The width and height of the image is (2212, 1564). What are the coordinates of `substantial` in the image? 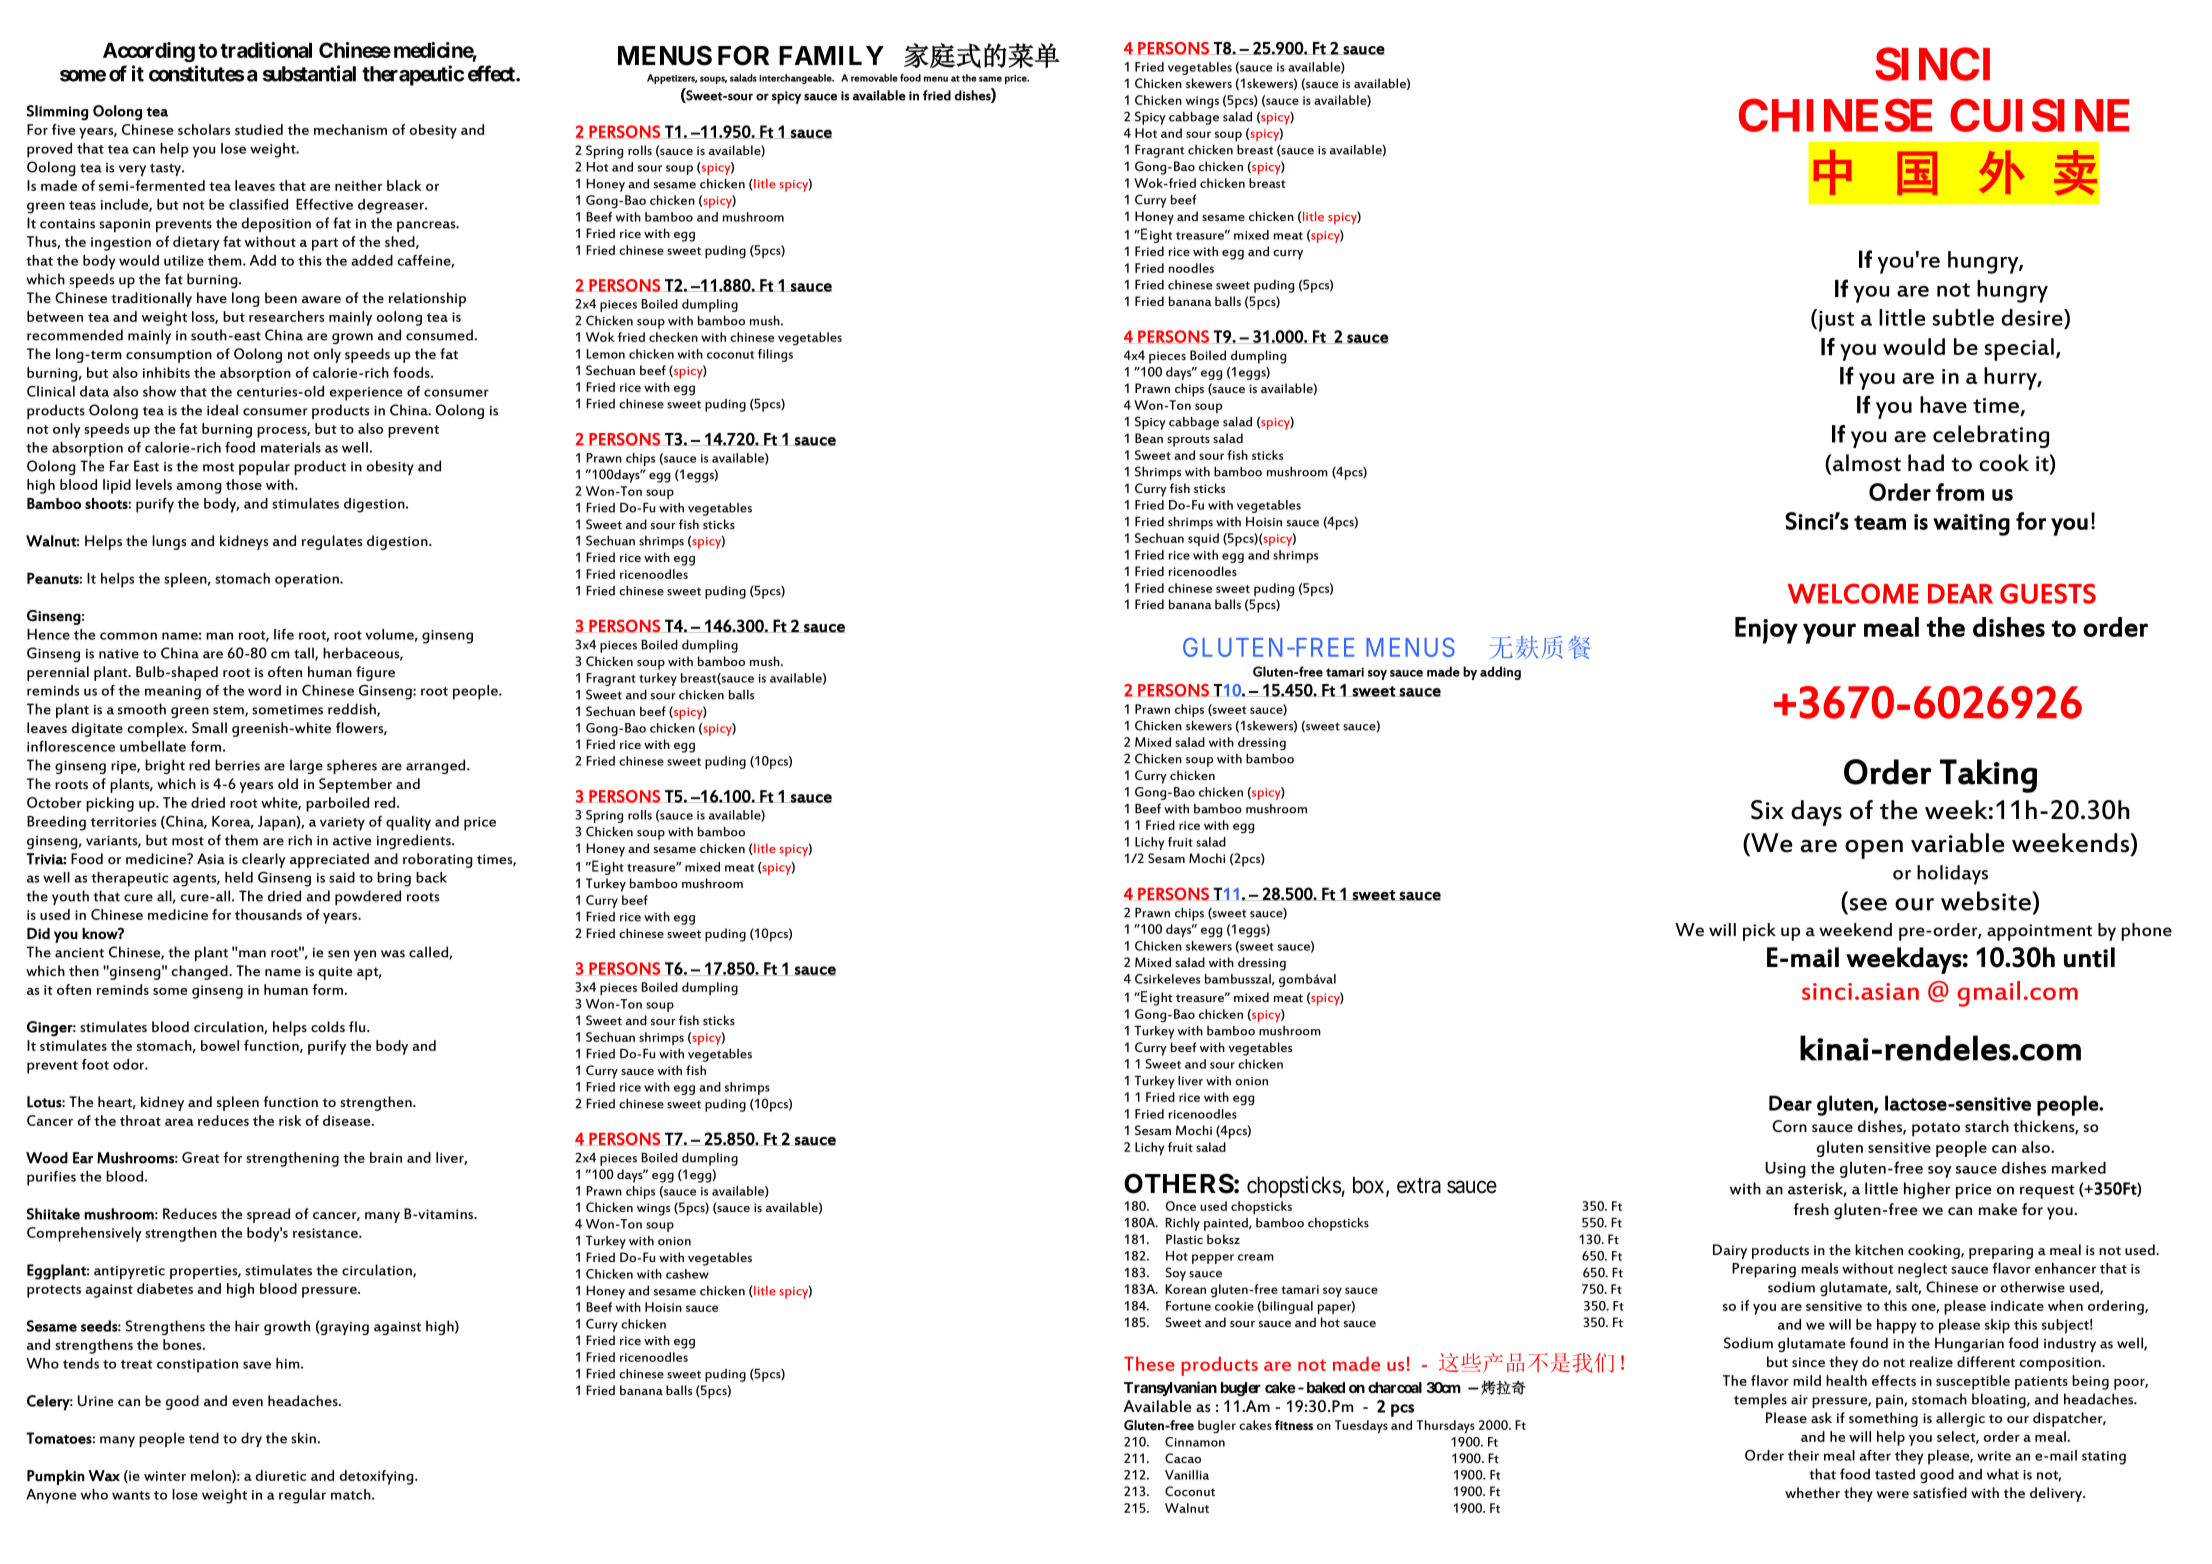 It's located at (309, 73).
